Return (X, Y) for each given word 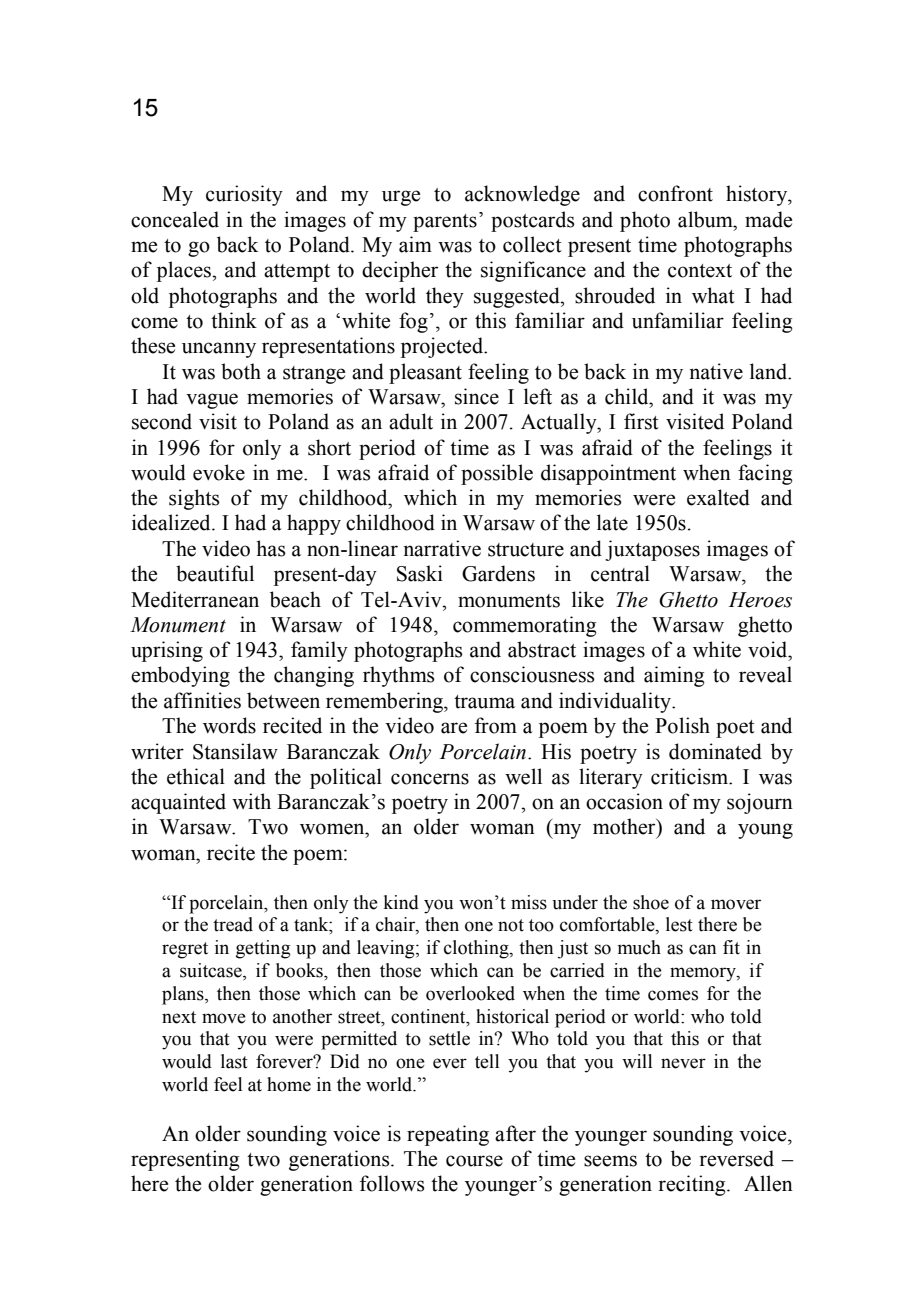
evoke (219, 472)
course (474, 1161)
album (706, 219)
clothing (477, 949)
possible (497, 474)
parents (445, 223)
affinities (202, 700)
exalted (718, 497)
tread (233, 924)
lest (679, 924)
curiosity (244, 195)
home (289, 1084)
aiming (674, 676)
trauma (484, 702)
